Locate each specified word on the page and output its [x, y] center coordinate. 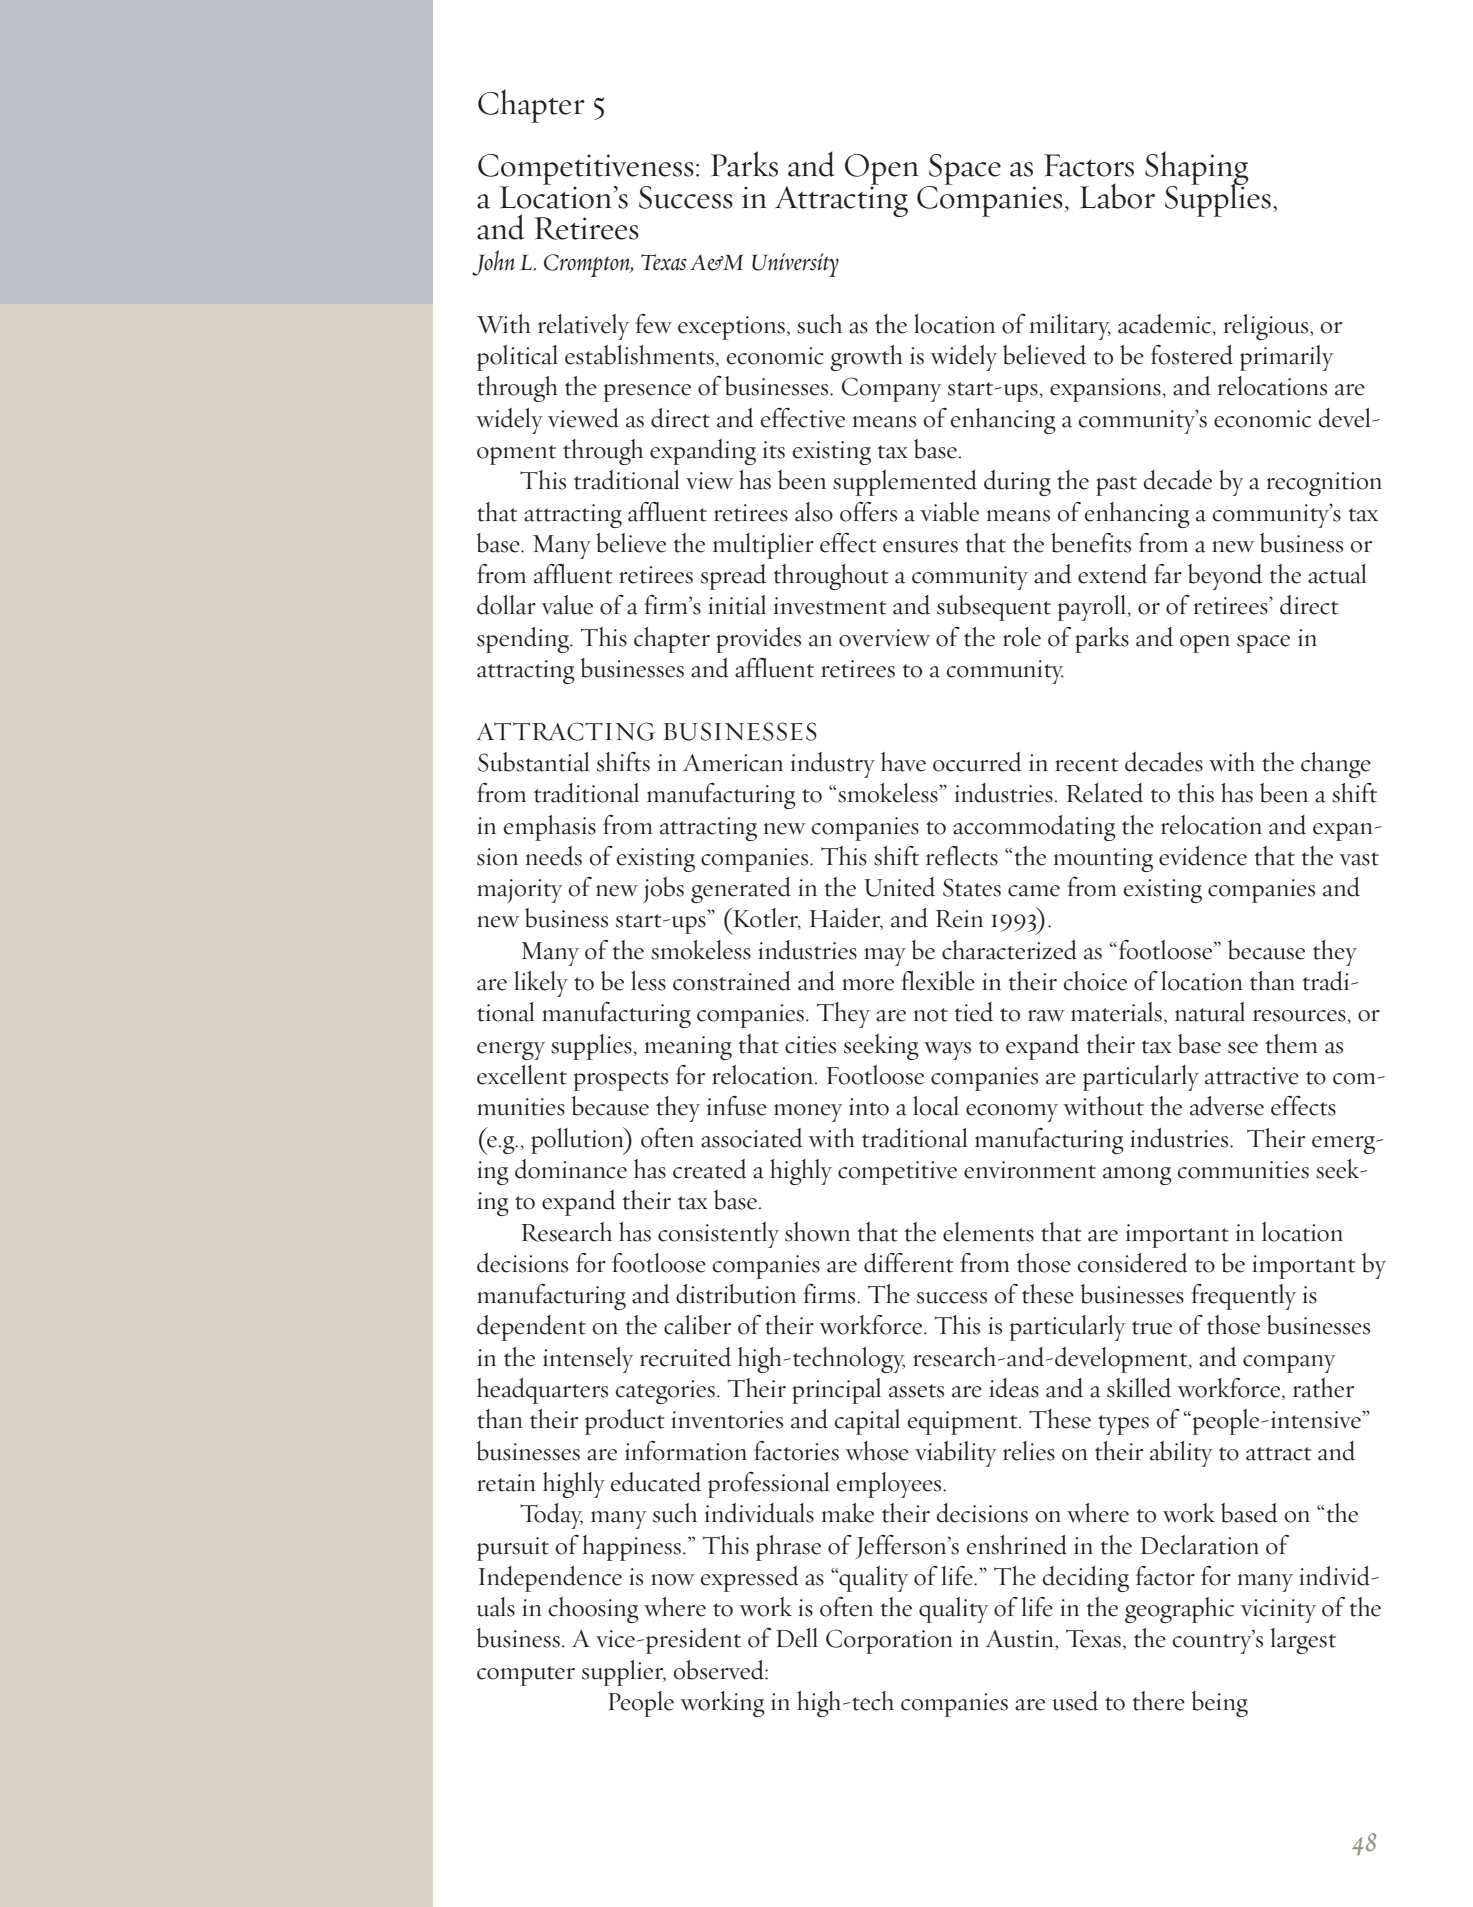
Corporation [889, 1641]
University [795, 265]
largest [1303, 1641]
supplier [624, 1673]
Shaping [1196, 170]
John [493, 263]
